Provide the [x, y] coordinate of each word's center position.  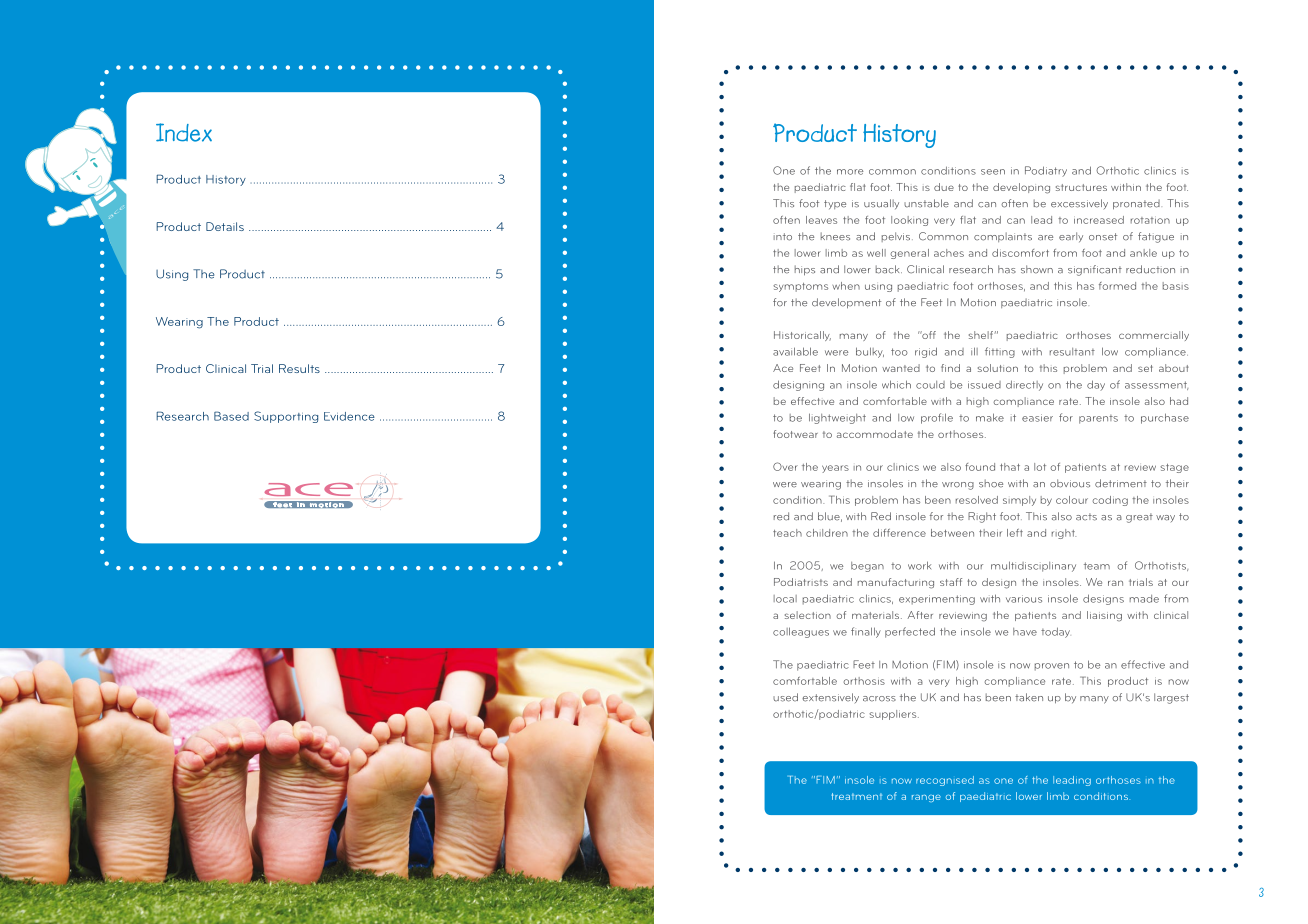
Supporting [286, 417]
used [785, 697]
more [850, 172]
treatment [857, 796]
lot [1040, 467]
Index [184, 132]
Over [785, 466]
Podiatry [1046, 171]
